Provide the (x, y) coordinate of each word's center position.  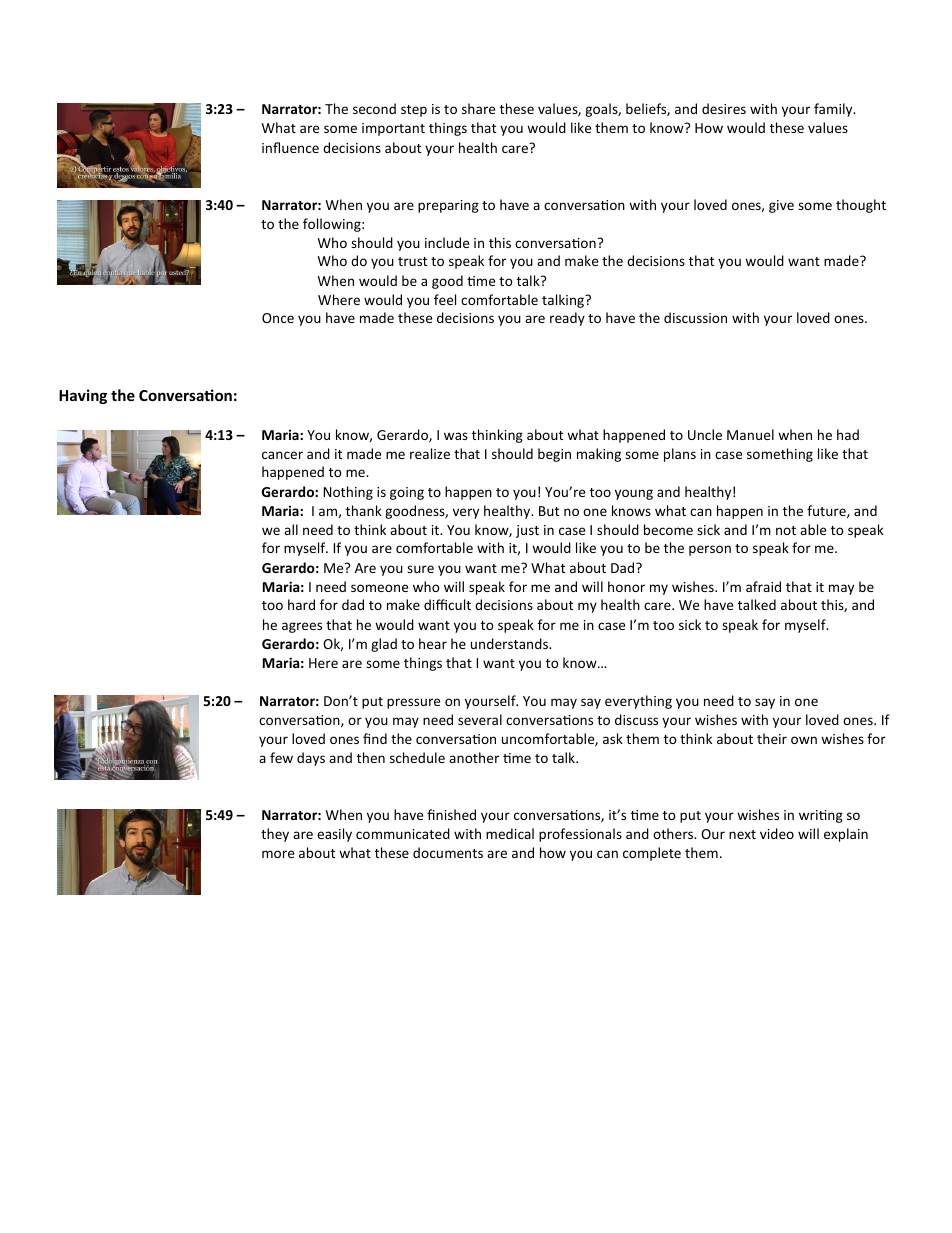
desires (724, 108)
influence (290, 147)
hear (433, 643)
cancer (282, 455)
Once (278, 318)
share (478, 108)
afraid (763, 586)
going (407, 493)
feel (445, 299)
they (275, 835)
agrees (302, 627)
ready (567, 319)
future (827, 511)
